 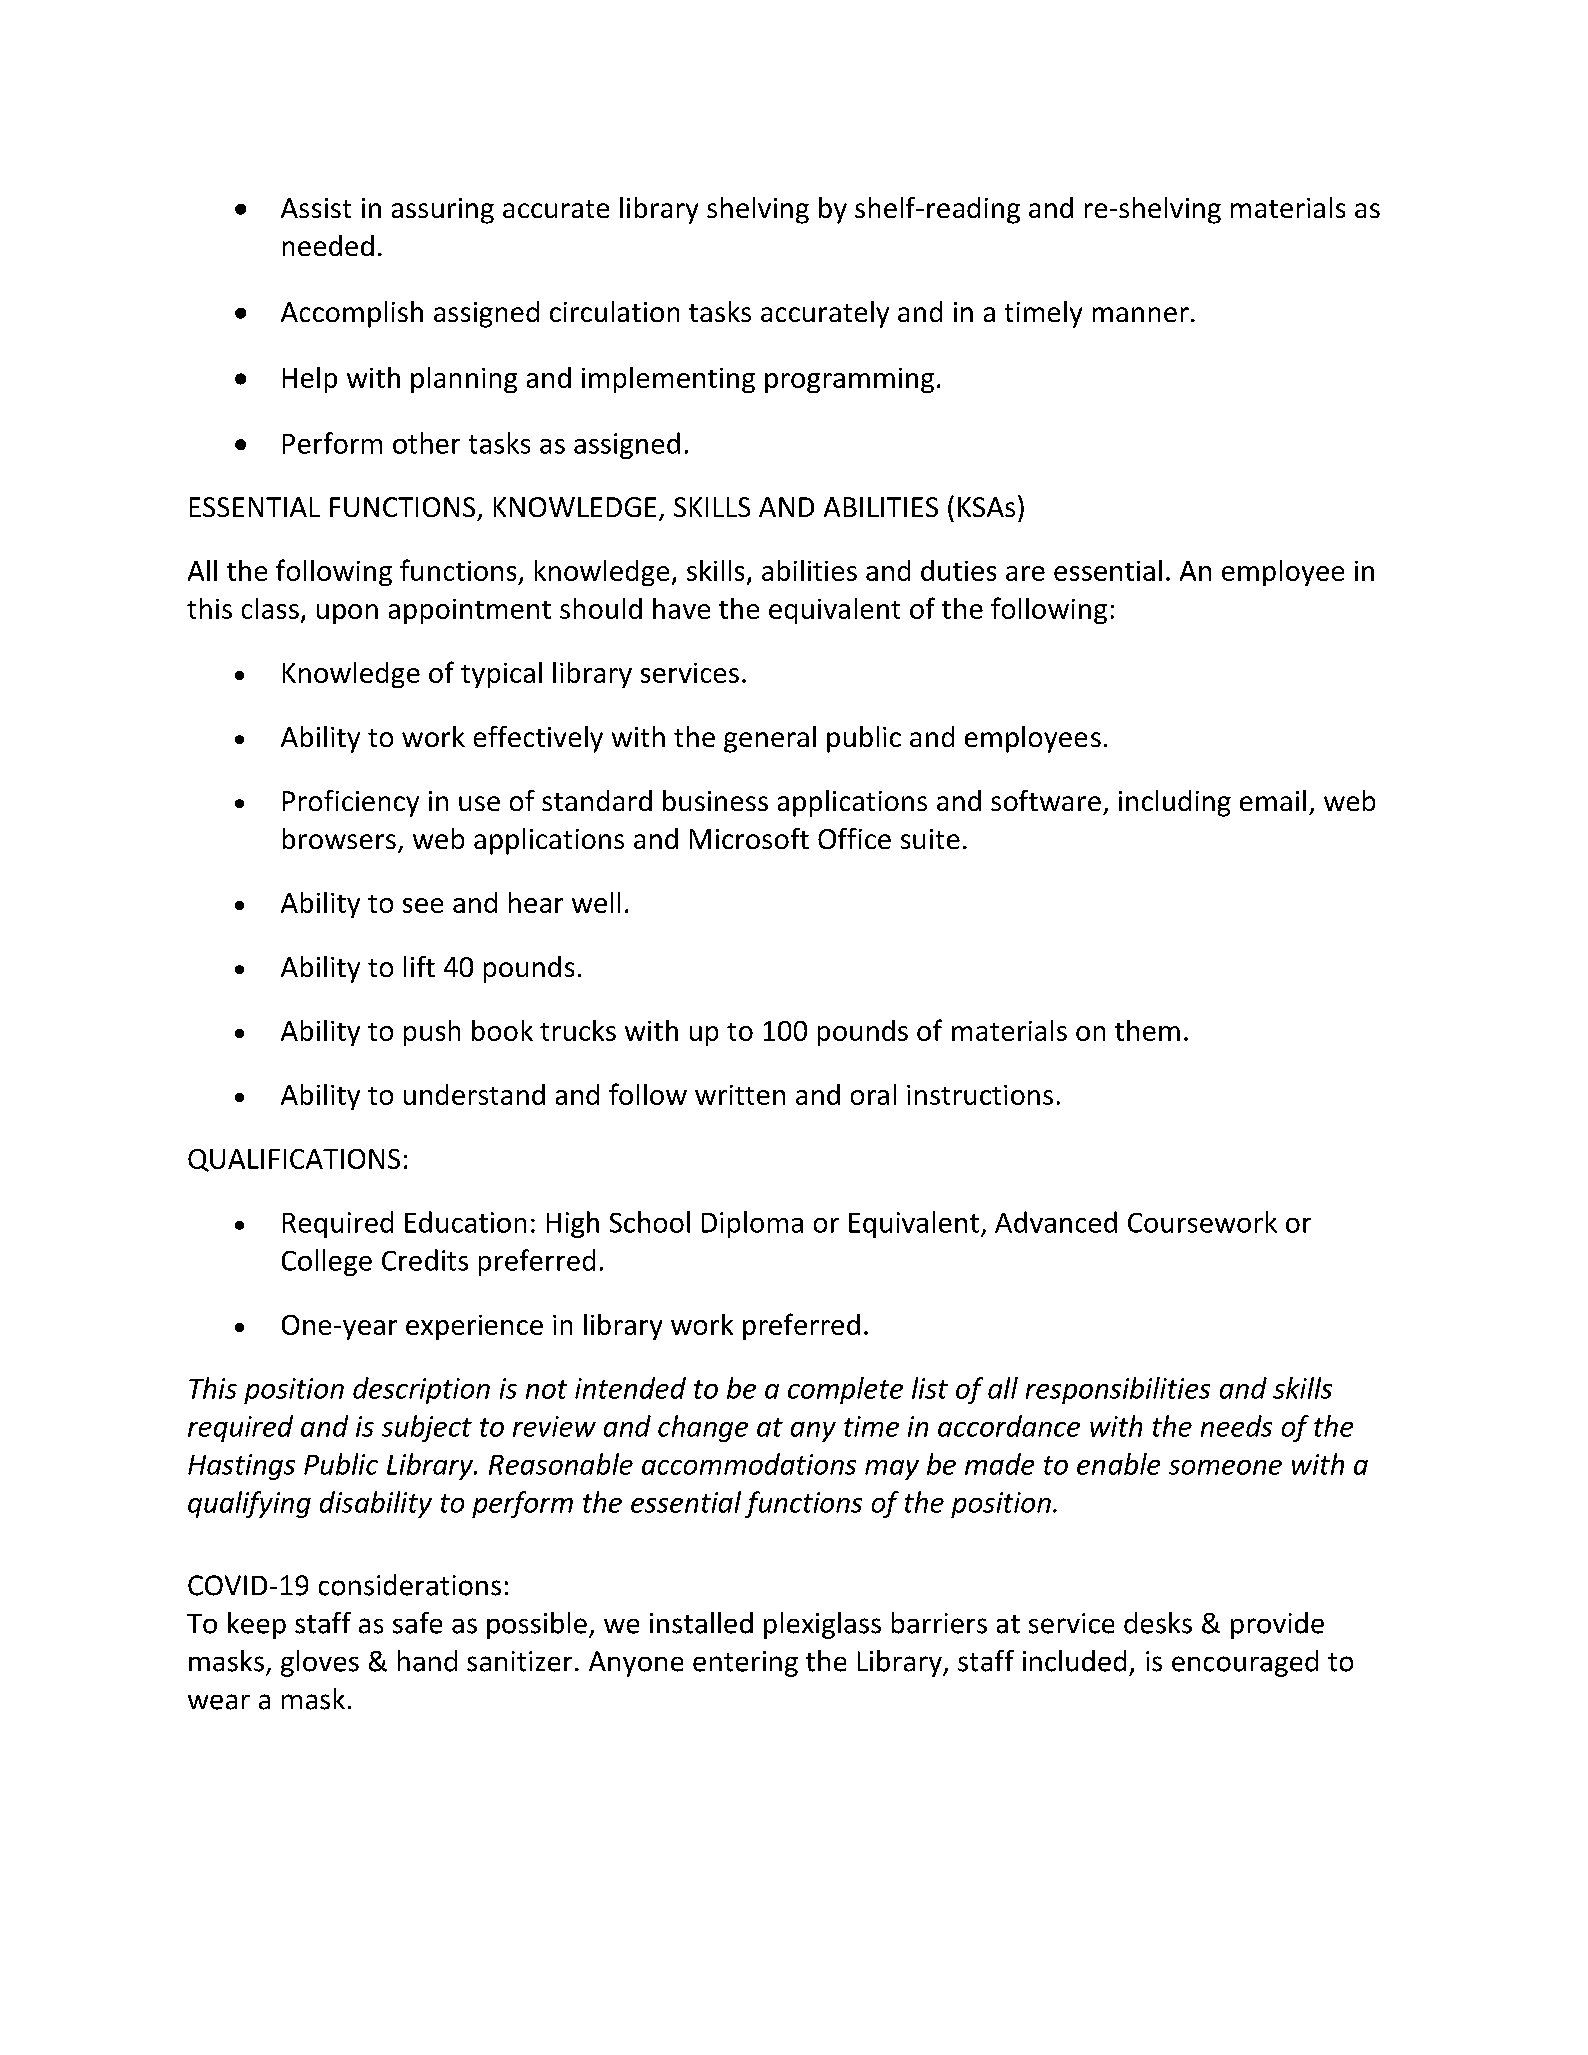 What do you see at coordinates (327, 1262) in the document?
I see `College` at bounding box center [327, 1262].
